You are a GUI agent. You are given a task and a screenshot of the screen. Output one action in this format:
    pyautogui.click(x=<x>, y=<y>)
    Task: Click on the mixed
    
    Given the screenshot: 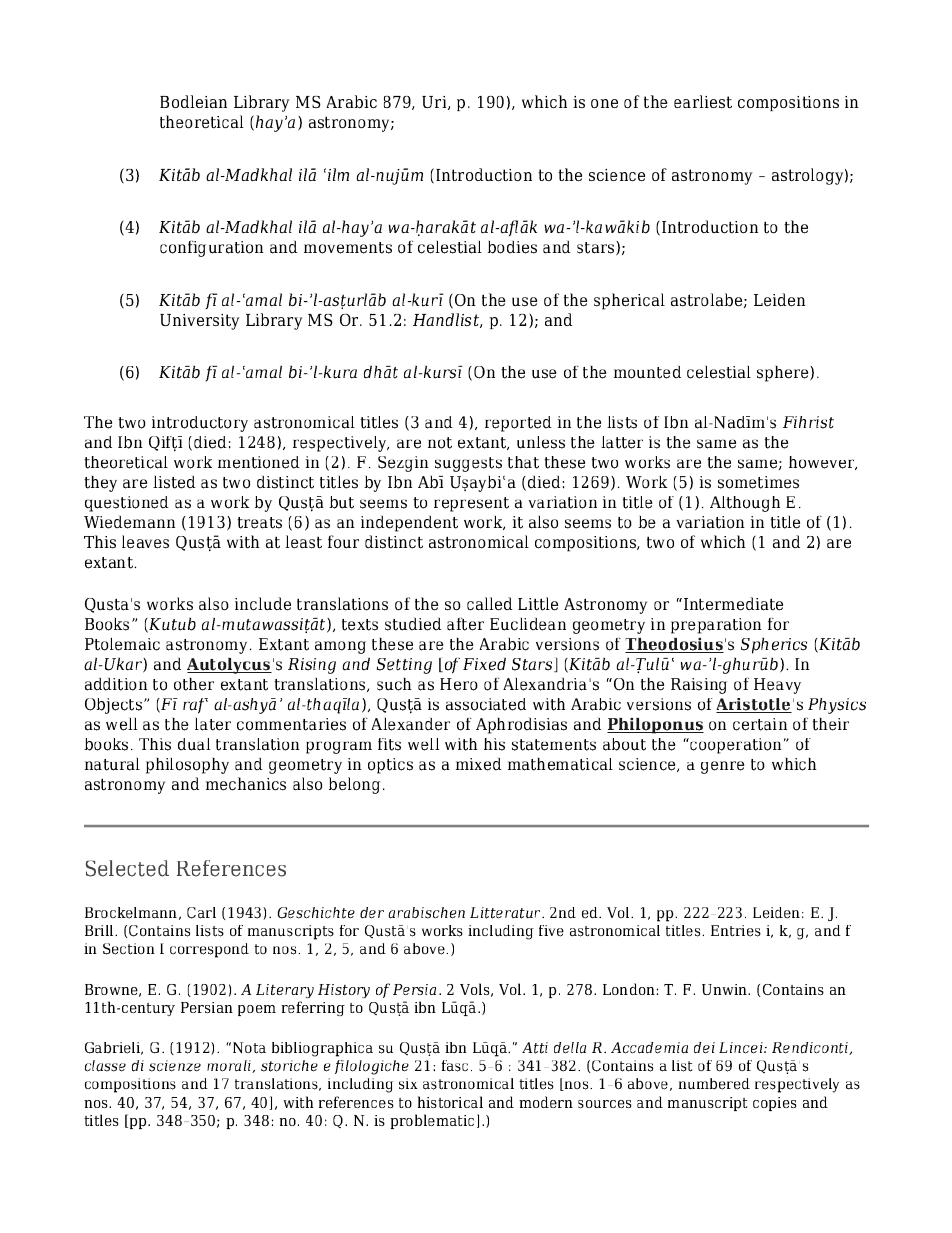 What is the action you would take?
    pyautogui.click(x=479, y=764)
